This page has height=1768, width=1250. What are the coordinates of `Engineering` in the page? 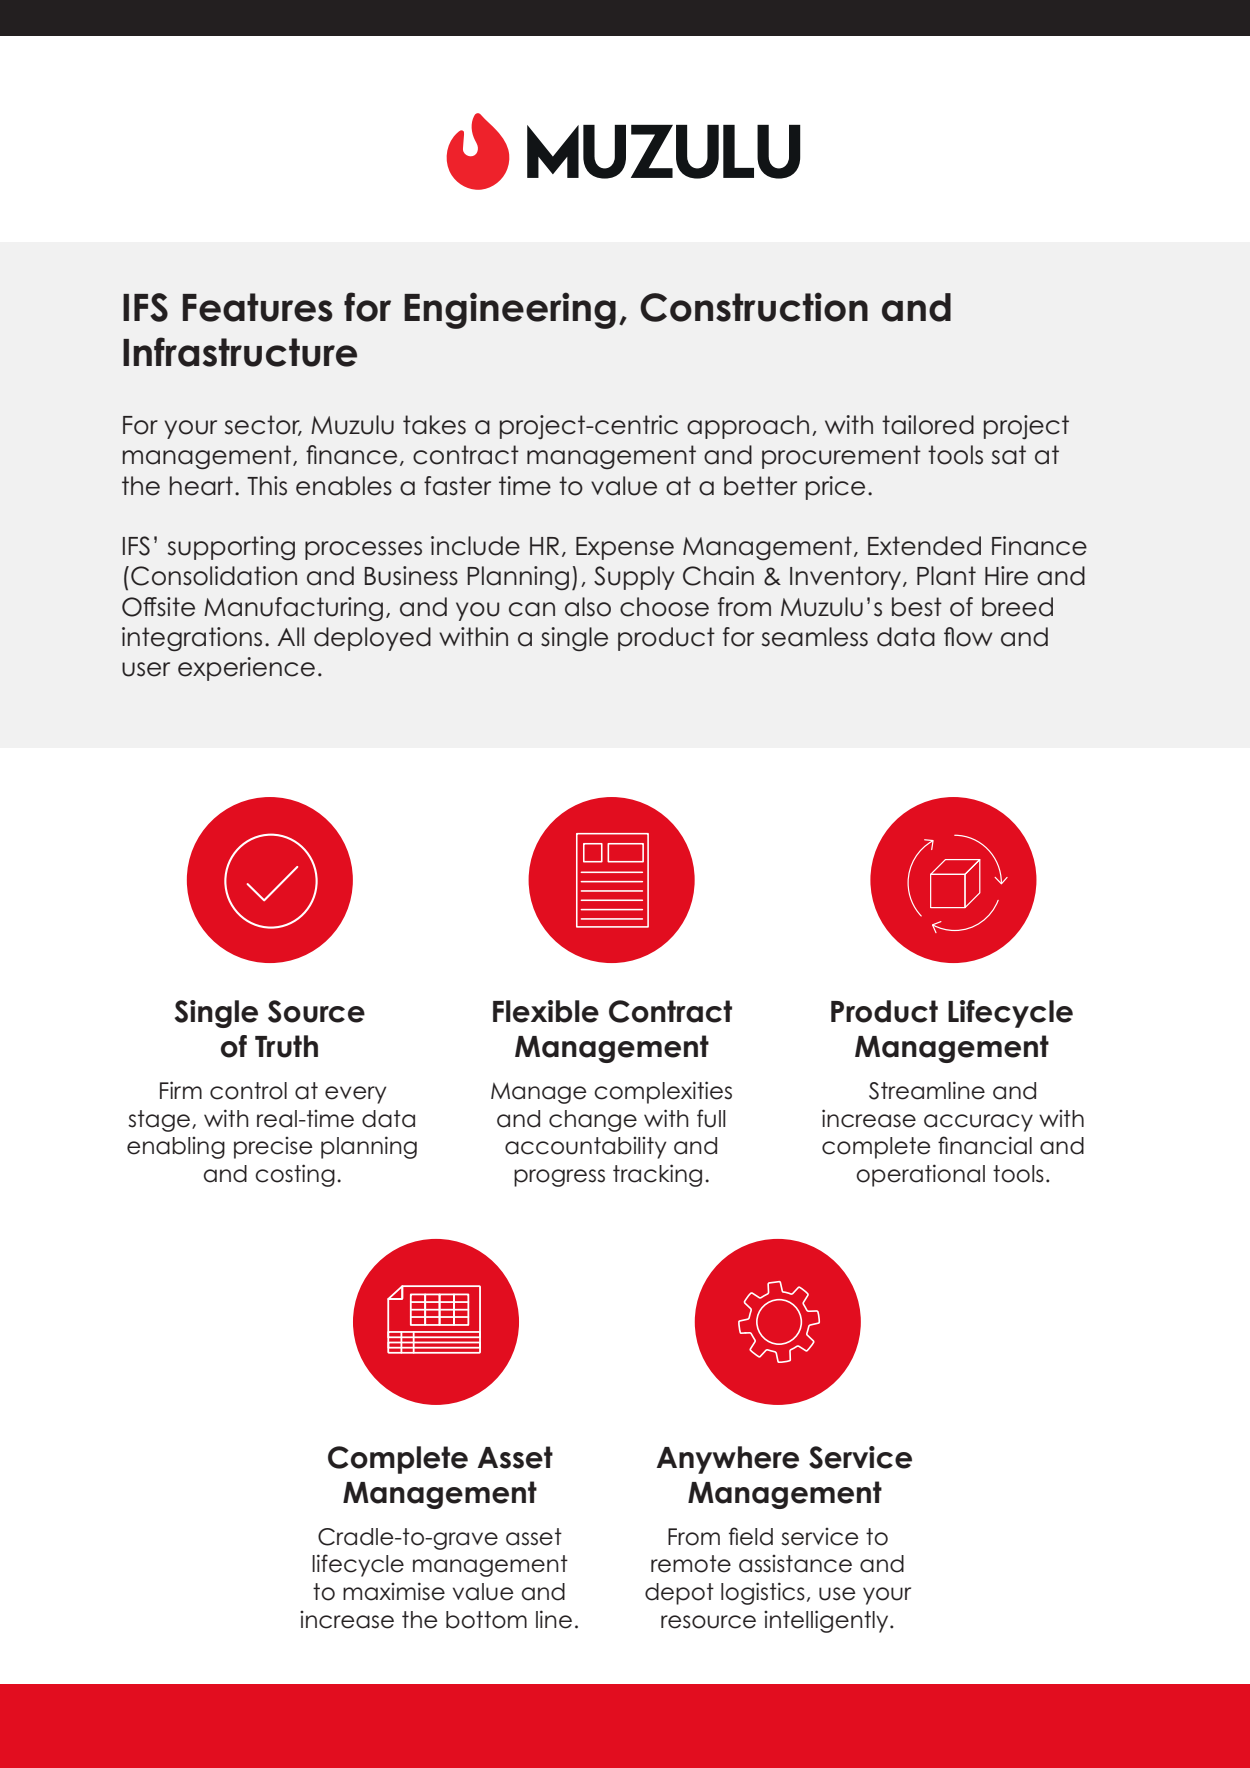 It's located at (510, 310).
